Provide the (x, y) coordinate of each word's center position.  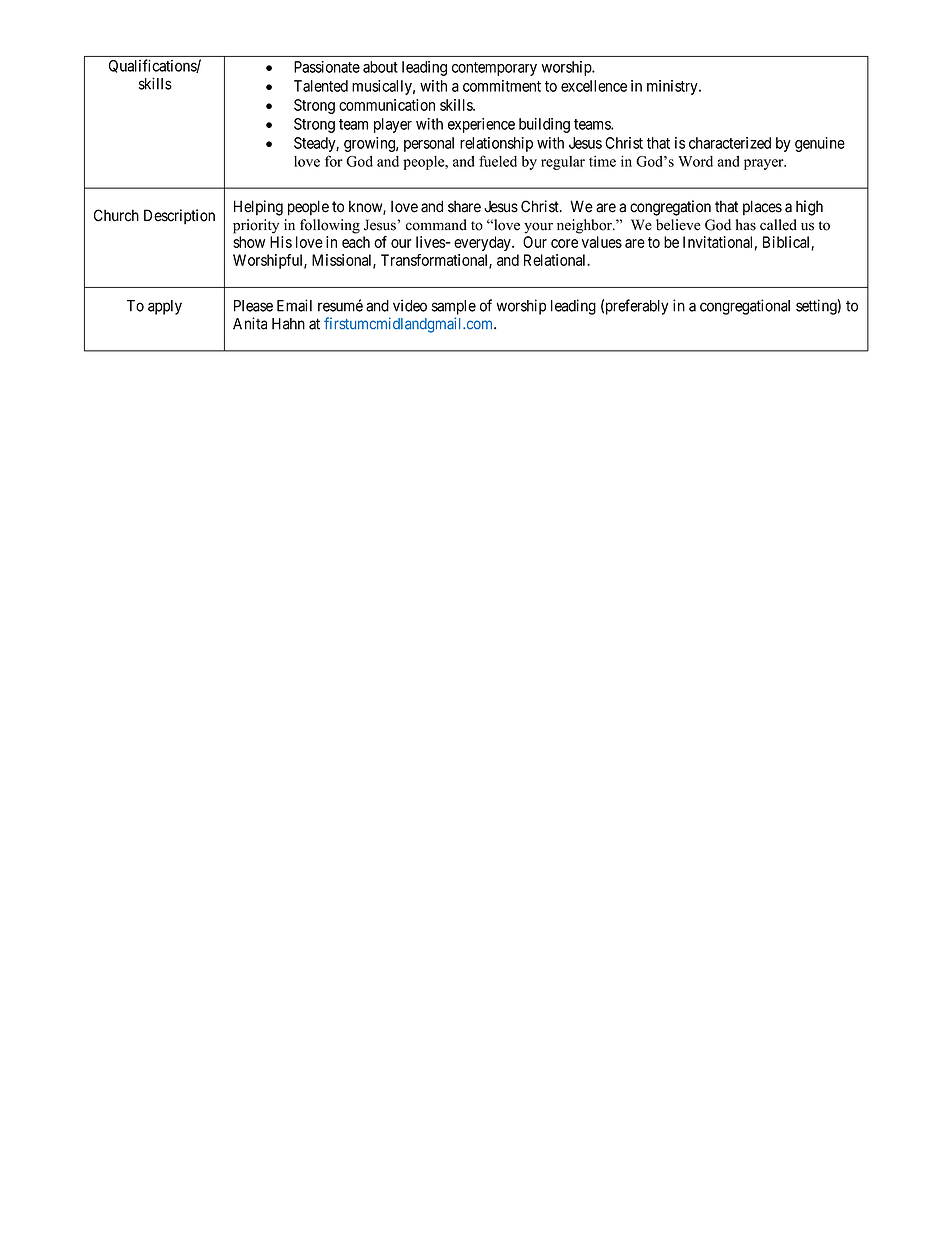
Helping (258, 208)
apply (165, 307)
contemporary (494, 69)
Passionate (327, 67)
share (464, 206)
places (762, 208)
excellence (594, 86)
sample (454, 307)
